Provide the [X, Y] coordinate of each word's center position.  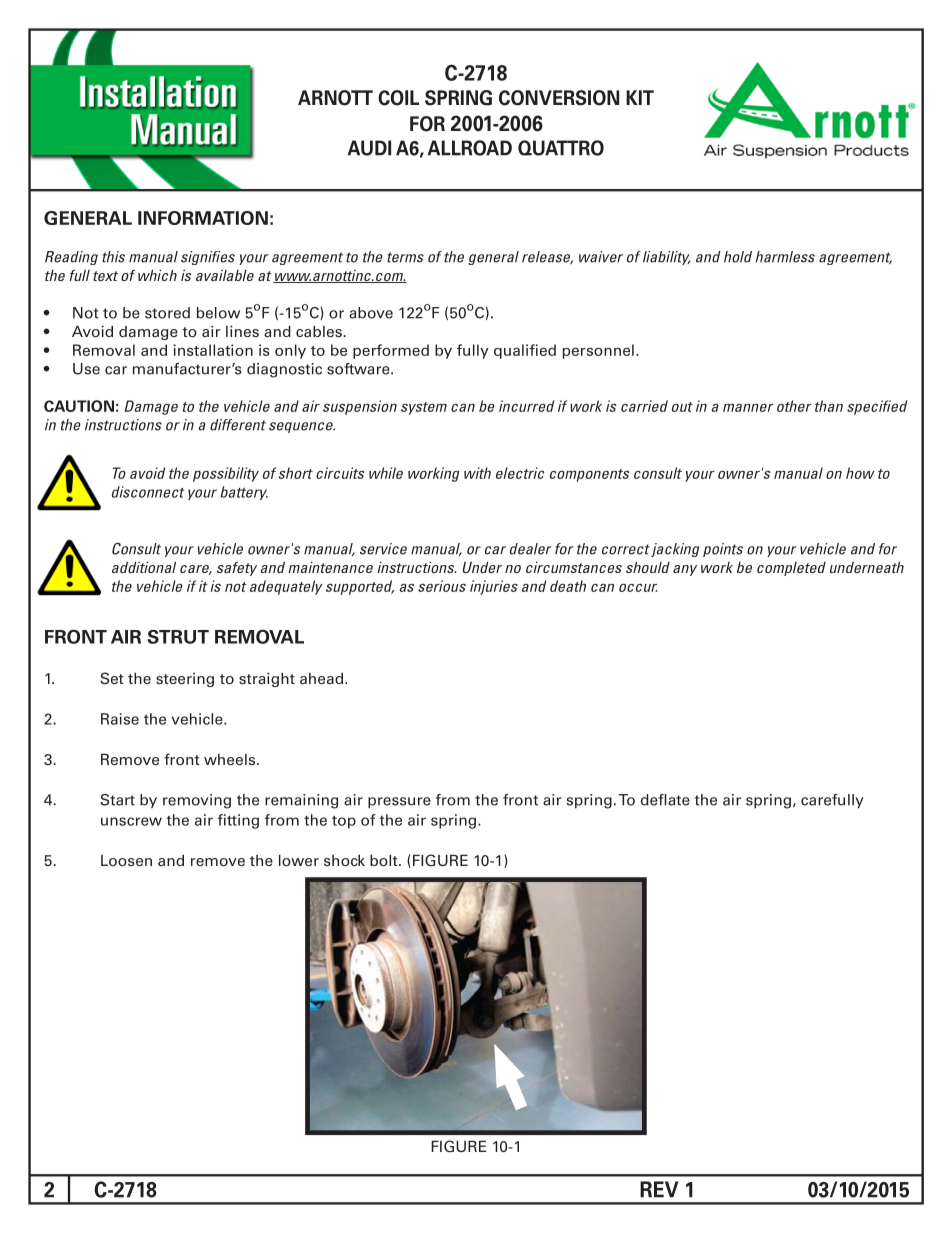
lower [299, 860]
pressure [399, 803]
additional [144, 567]
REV [659, 1189]
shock [344, 860]
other [794, 406]
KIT [640, 97]
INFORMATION [203, 218]
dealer [531, 549]
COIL [398, 98]
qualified [525, 351]
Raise [120, 719]
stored [167, 313]
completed [791, 569]
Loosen [126, 860]
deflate [665, 800]
